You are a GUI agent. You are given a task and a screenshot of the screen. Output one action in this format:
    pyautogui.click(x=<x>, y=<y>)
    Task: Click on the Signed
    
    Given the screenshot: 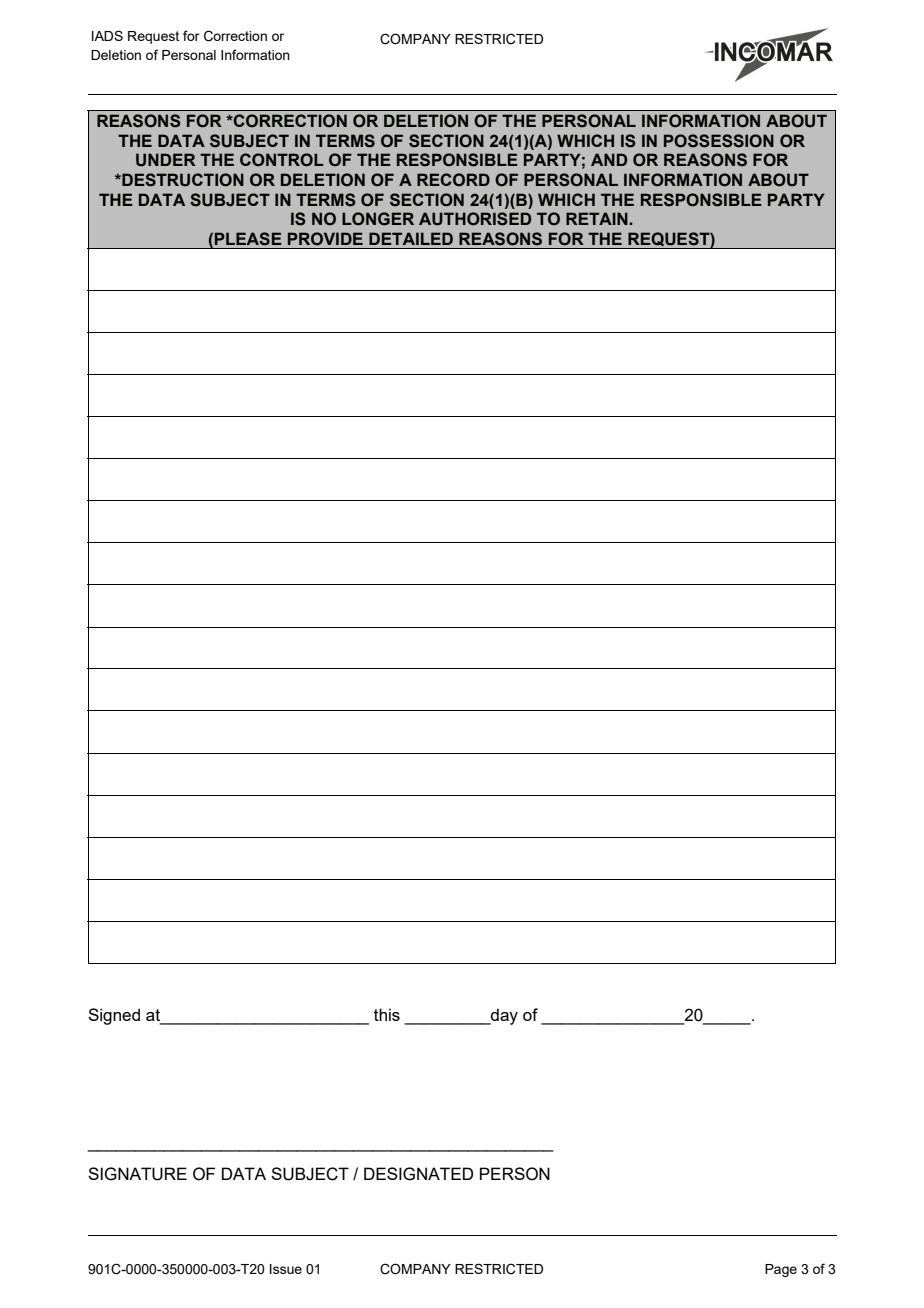 What is the action you would take?
    pyautogui.click(x=114, y=1016)
